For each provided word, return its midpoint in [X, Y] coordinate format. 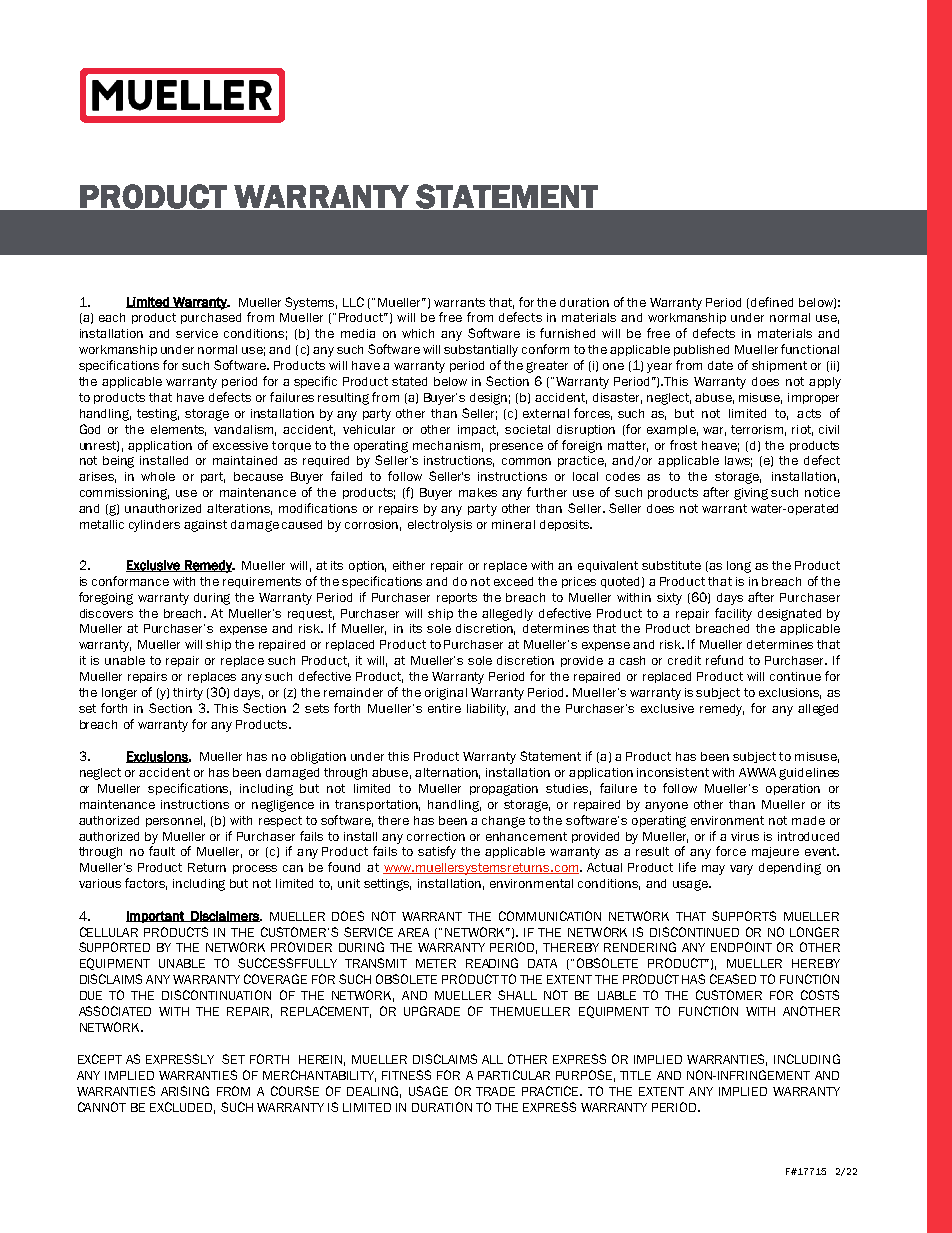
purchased [211, 318]
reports [457, 598]
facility [733, 614]
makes [478, 492]
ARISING [185, 1091]
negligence [283, 806]
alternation [447, 773]
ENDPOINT [741, 947]
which [418, 333]
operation [793, 789]
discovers [106, 613]
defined [772, 302]
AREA [413, 932]
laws [738, 461]
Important [156, 917]
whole [158, 476]
